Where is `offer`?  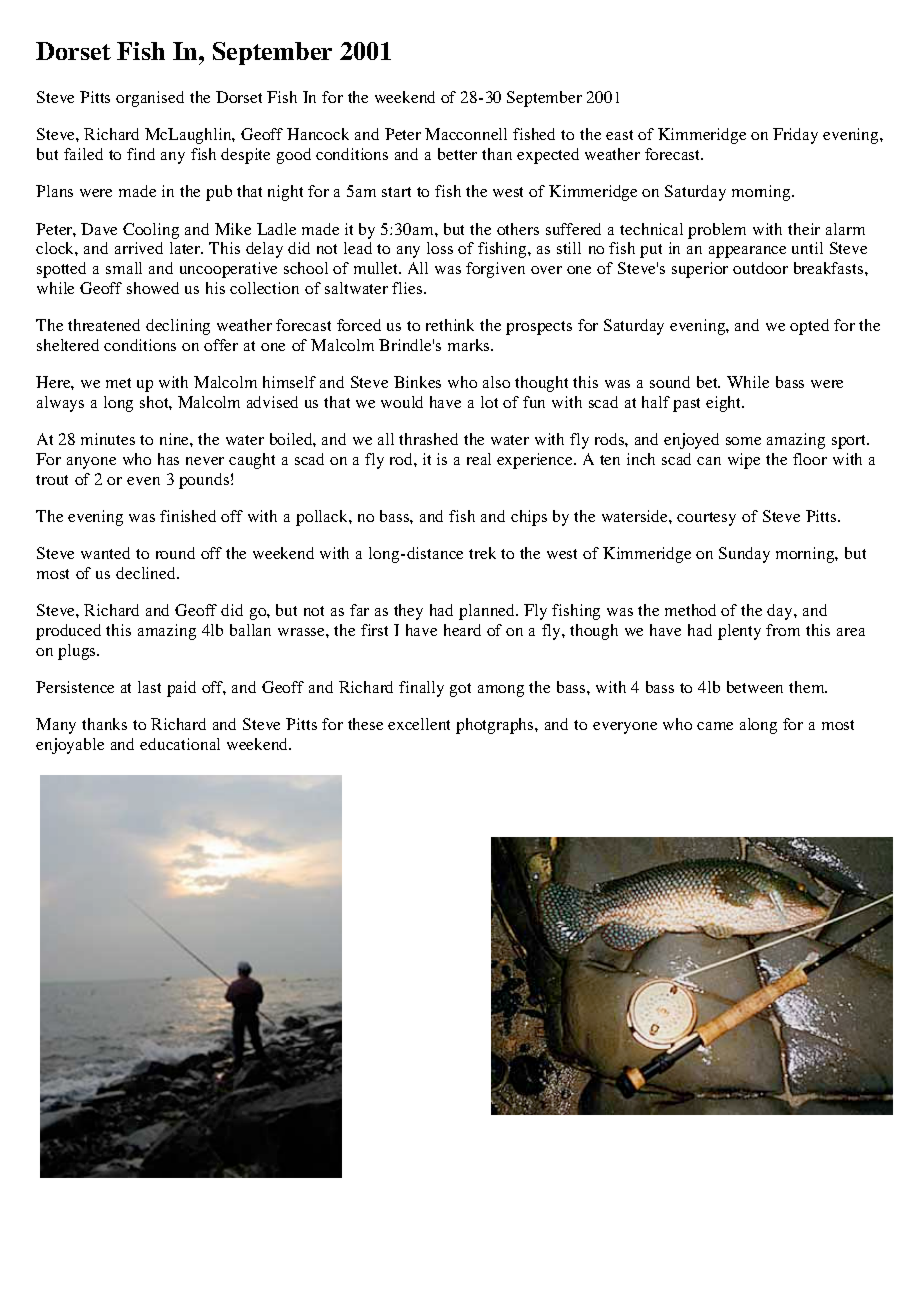
offer is located at coordinates (221, 345).
